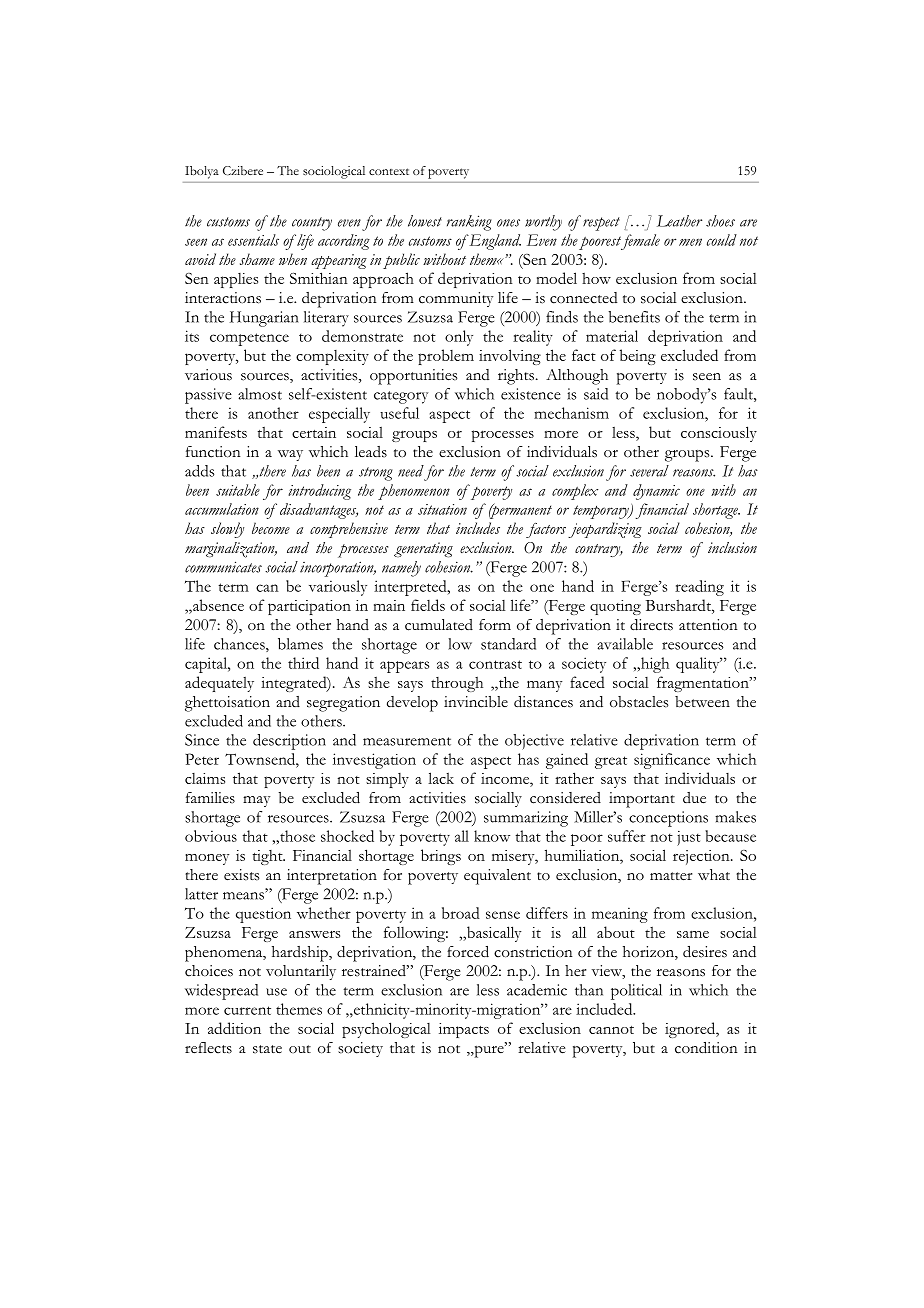 This image has width=924, height=1308. I want to click on current, so click(247, 1010).
